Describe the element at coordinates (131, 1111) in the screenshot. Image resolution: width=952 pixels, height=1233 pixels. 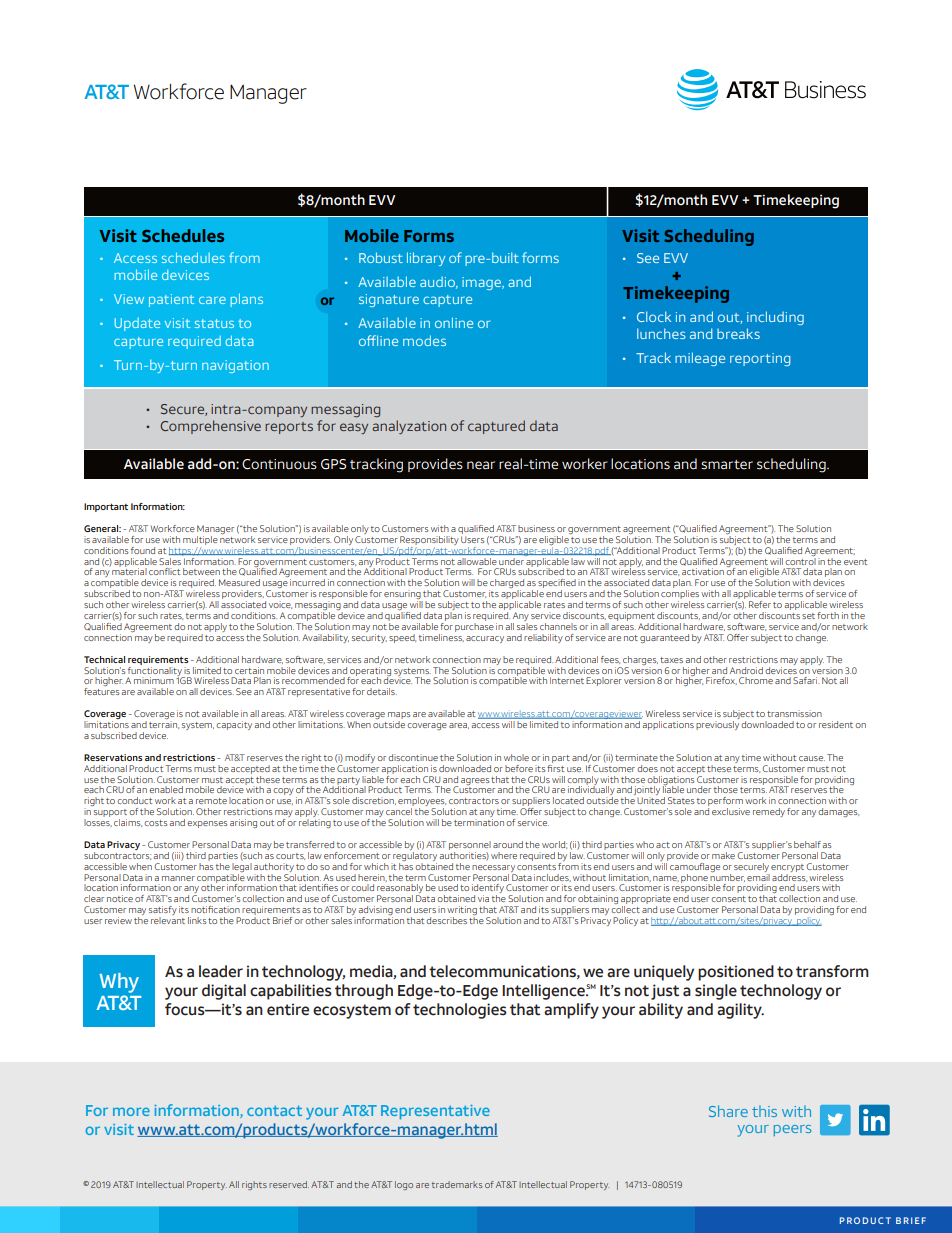
I see `more` at that location.
